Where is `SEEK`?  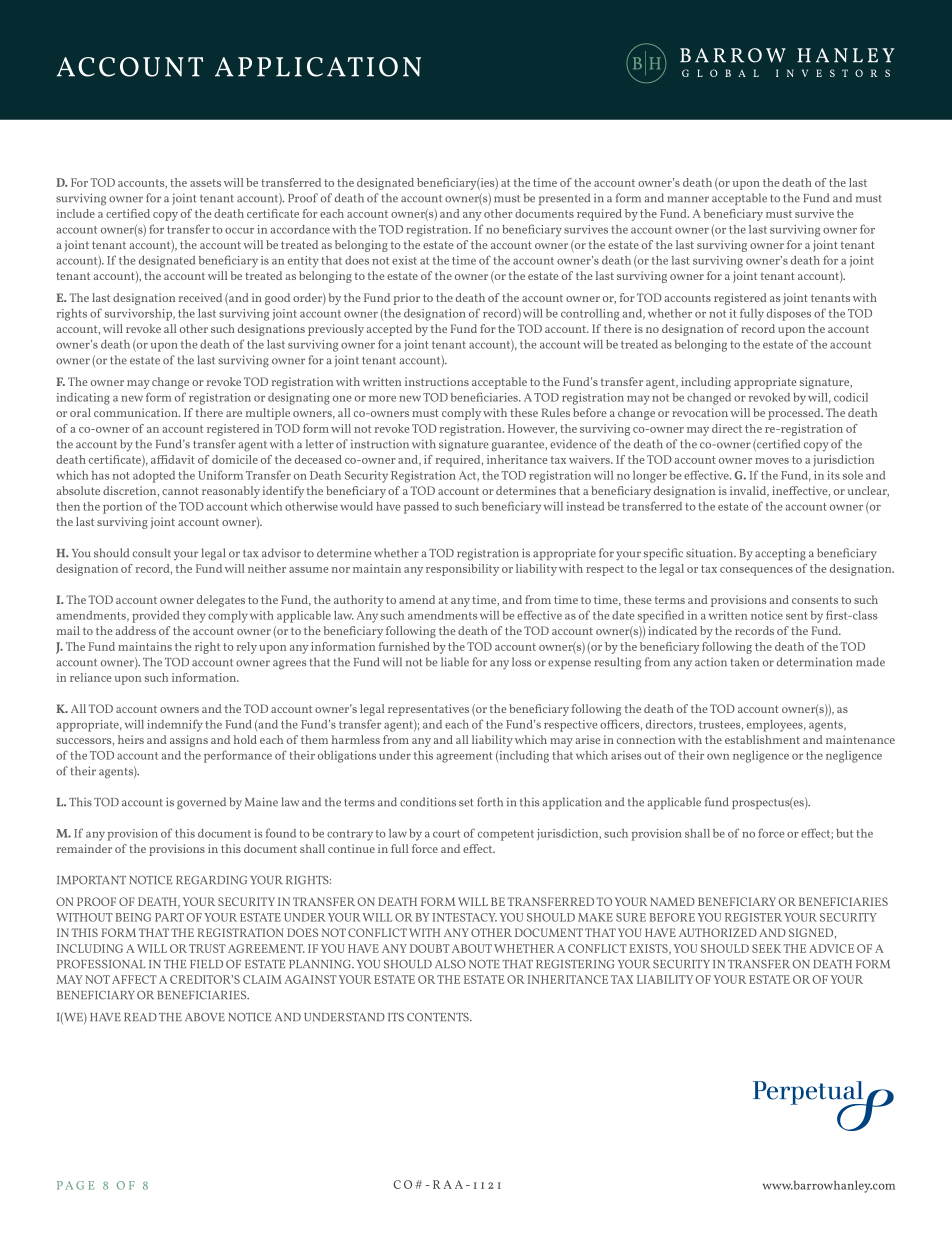 SEEK is located at coordinates (766, 948).
